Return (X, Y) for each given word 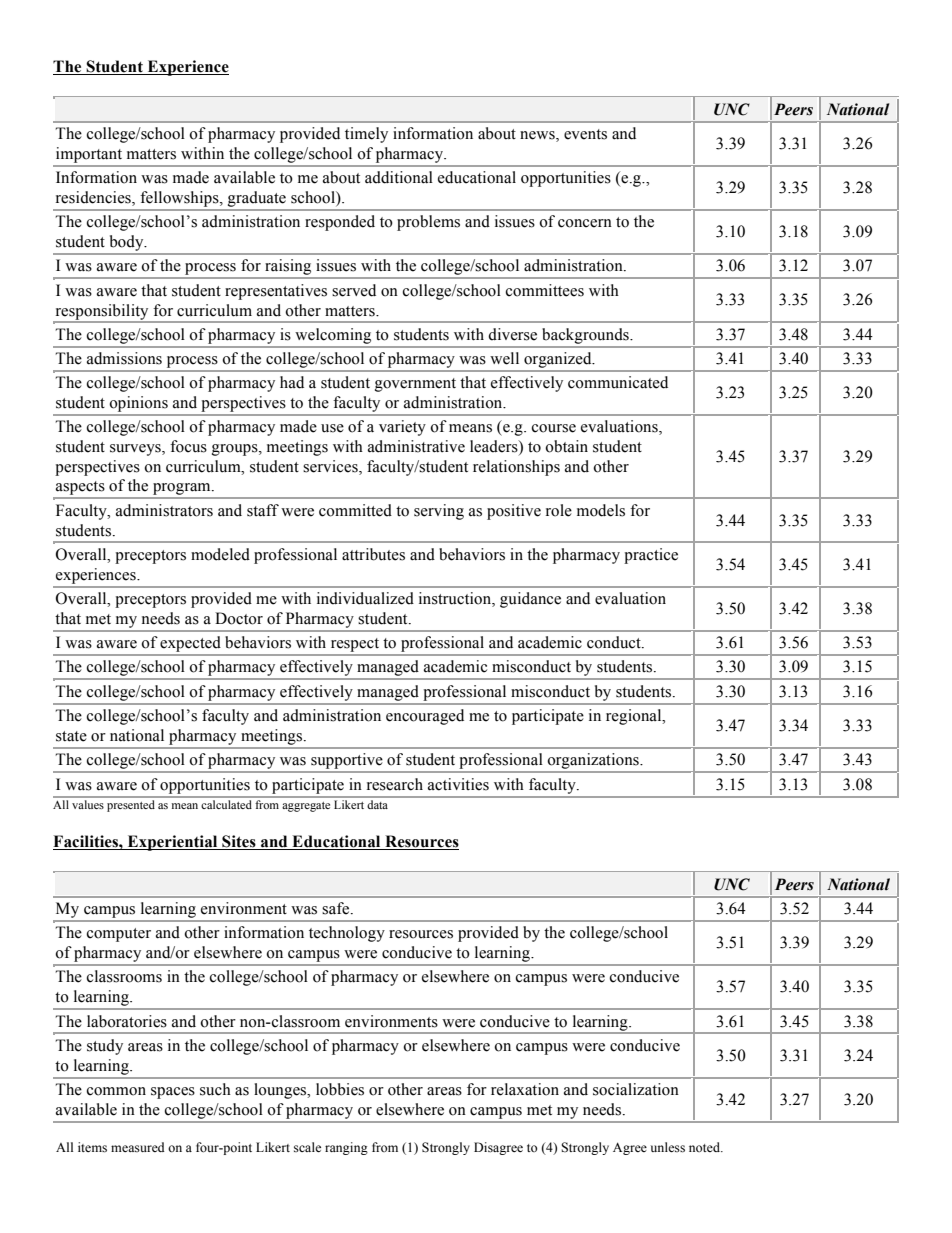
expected (190, 644)
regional (635, 717)
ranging (346, 1148)
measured (138, 1147)
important (89, 155)
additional (399, 177)
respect (355, 645)
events (585, 134)
